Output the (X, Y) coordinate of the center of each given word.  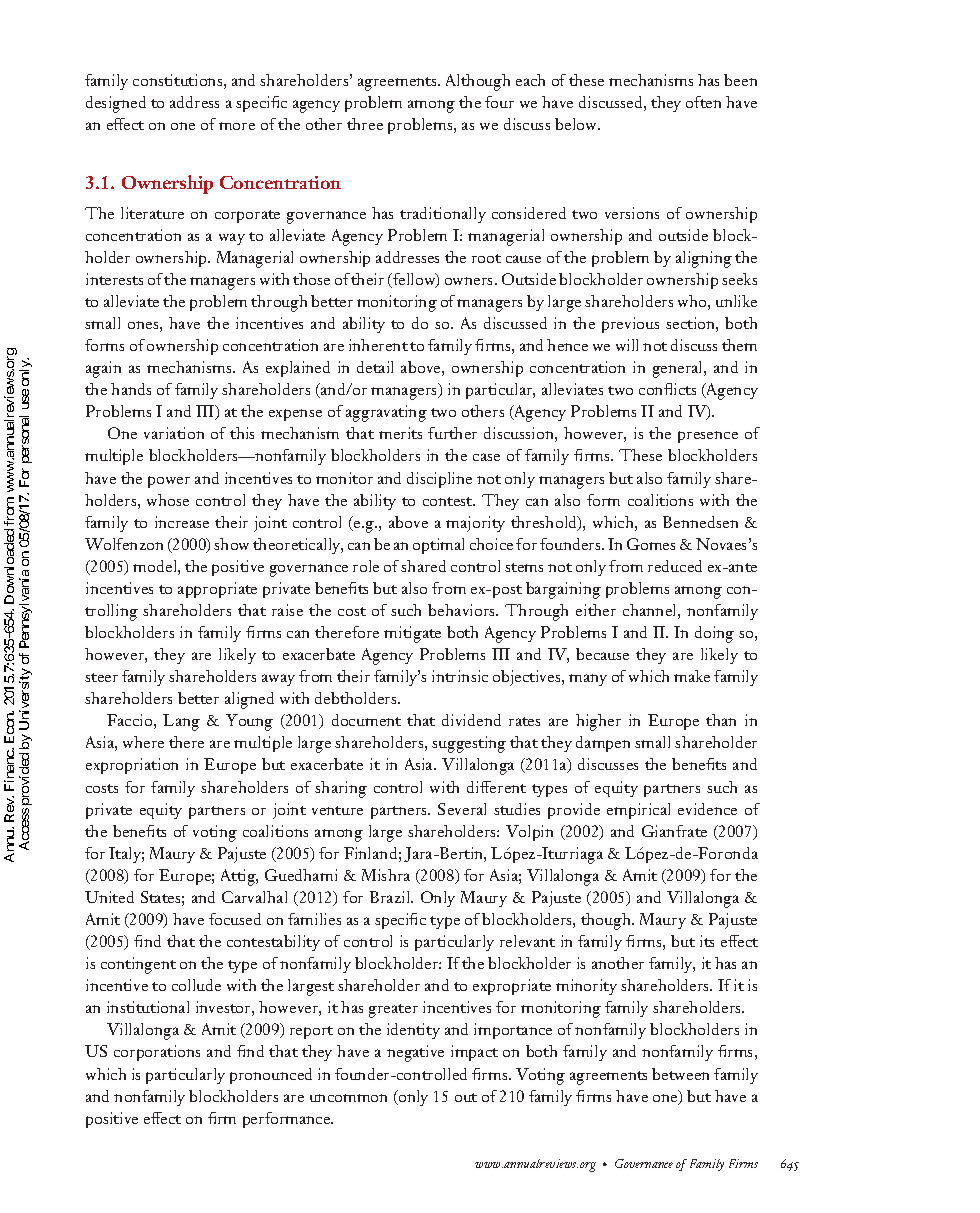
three (365, 124)
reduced (675, 566)
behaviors (463, 610)
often (703, 102)
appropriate (217, 590)
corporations (157, 1053)
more (237, 126)
